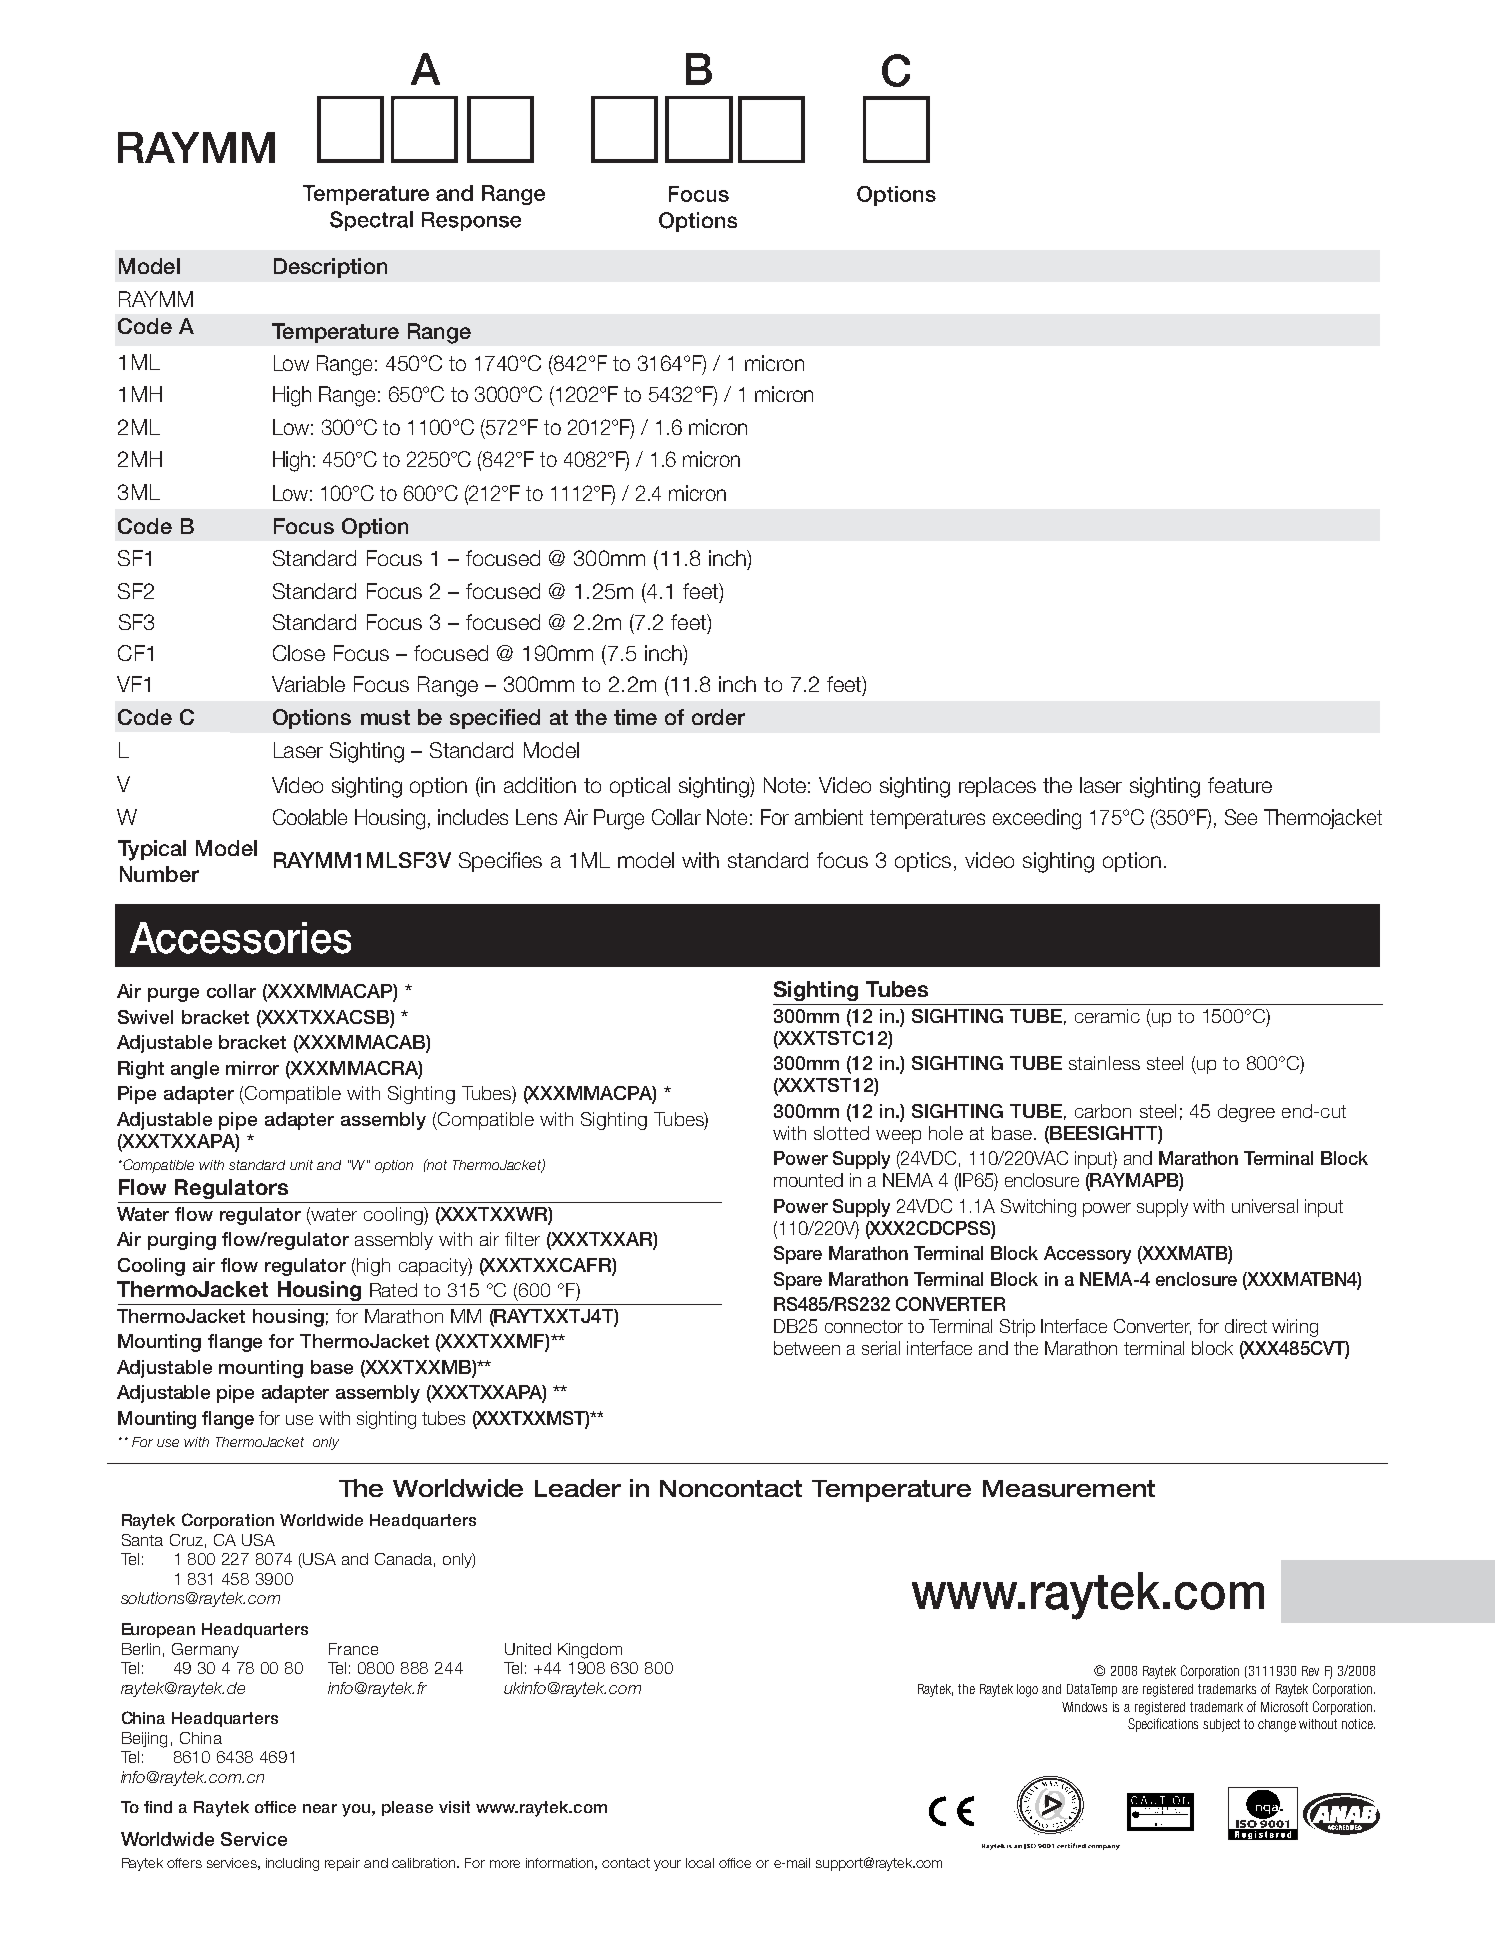  What do you see at coordinates (700, 1863) in the page?
I see `local` at bounding box center [700, 1863].
